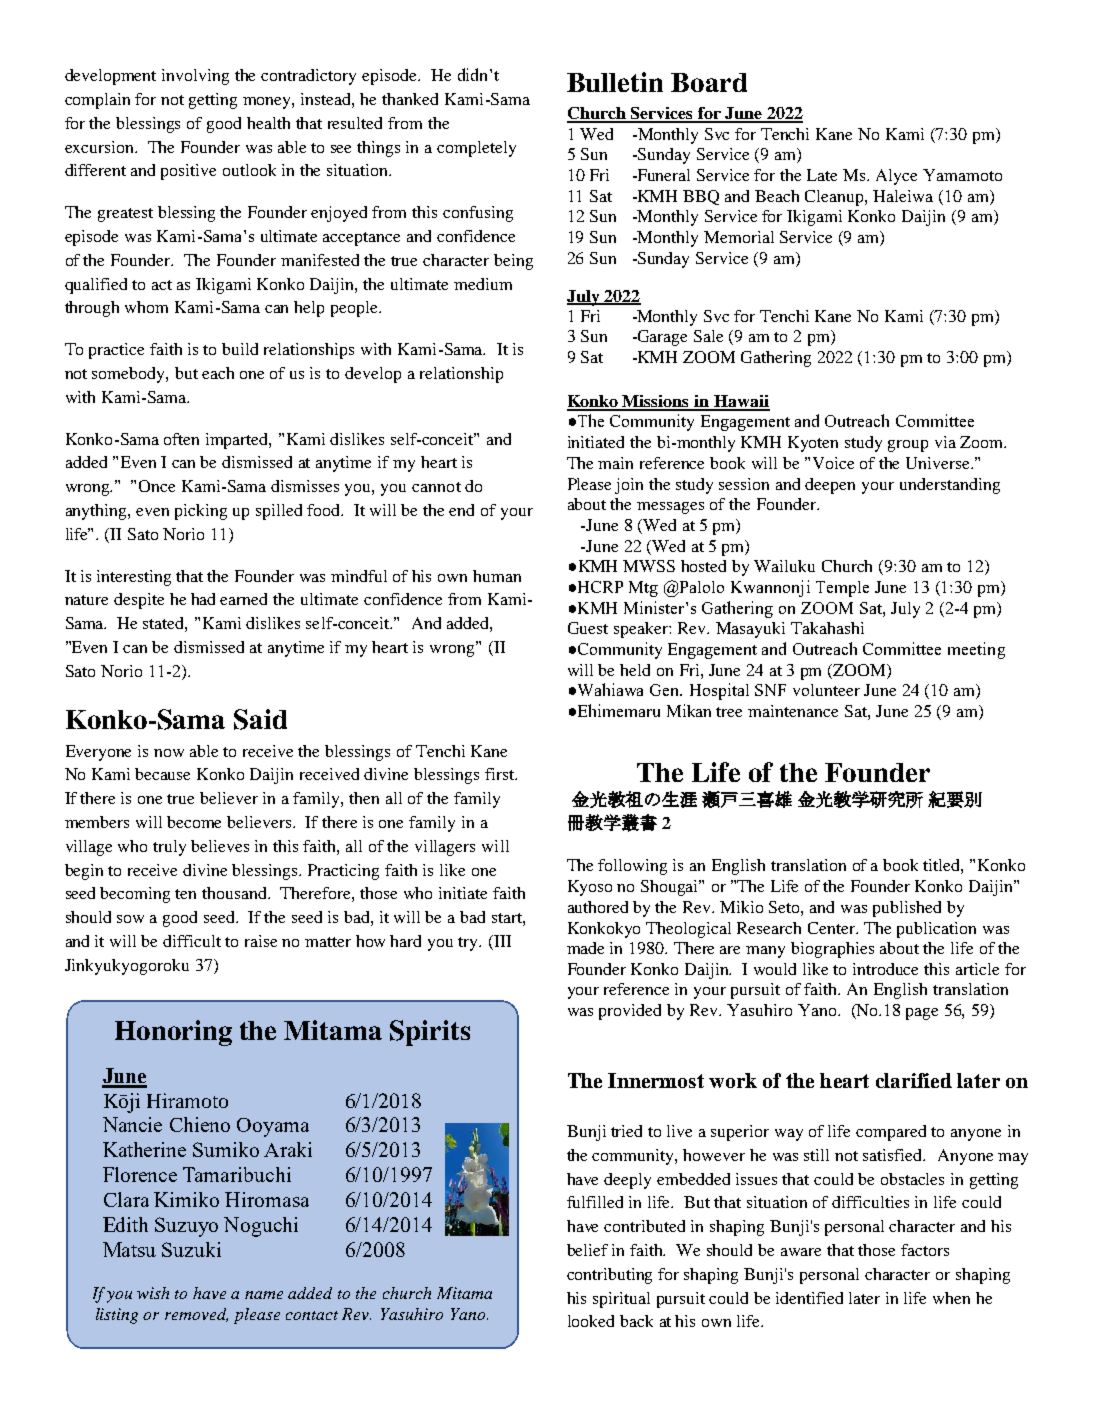 Image resolution: width=1101 pixels, height=1425 pixels. What do you see at coordinates (885, 969) in the page?
I see `introduce` at bounding box center [885, 969].
